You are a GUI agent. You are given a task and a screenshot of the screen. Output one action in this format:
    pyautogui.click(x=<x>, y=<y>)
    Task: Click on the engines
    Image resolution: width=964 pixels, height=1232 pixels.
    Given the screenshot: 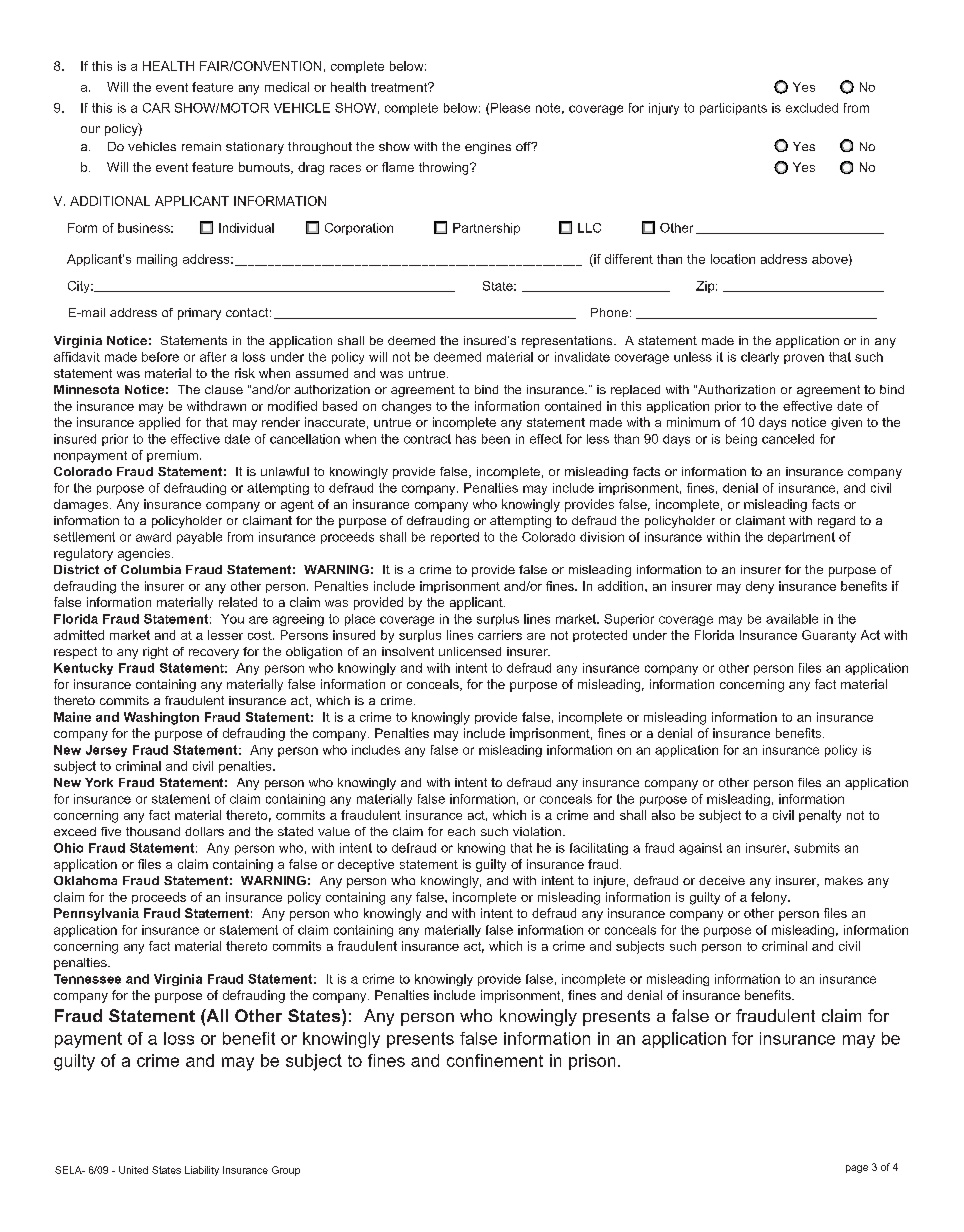 What is the action you would take?
    pyautogui.click(x=488, y=148)
